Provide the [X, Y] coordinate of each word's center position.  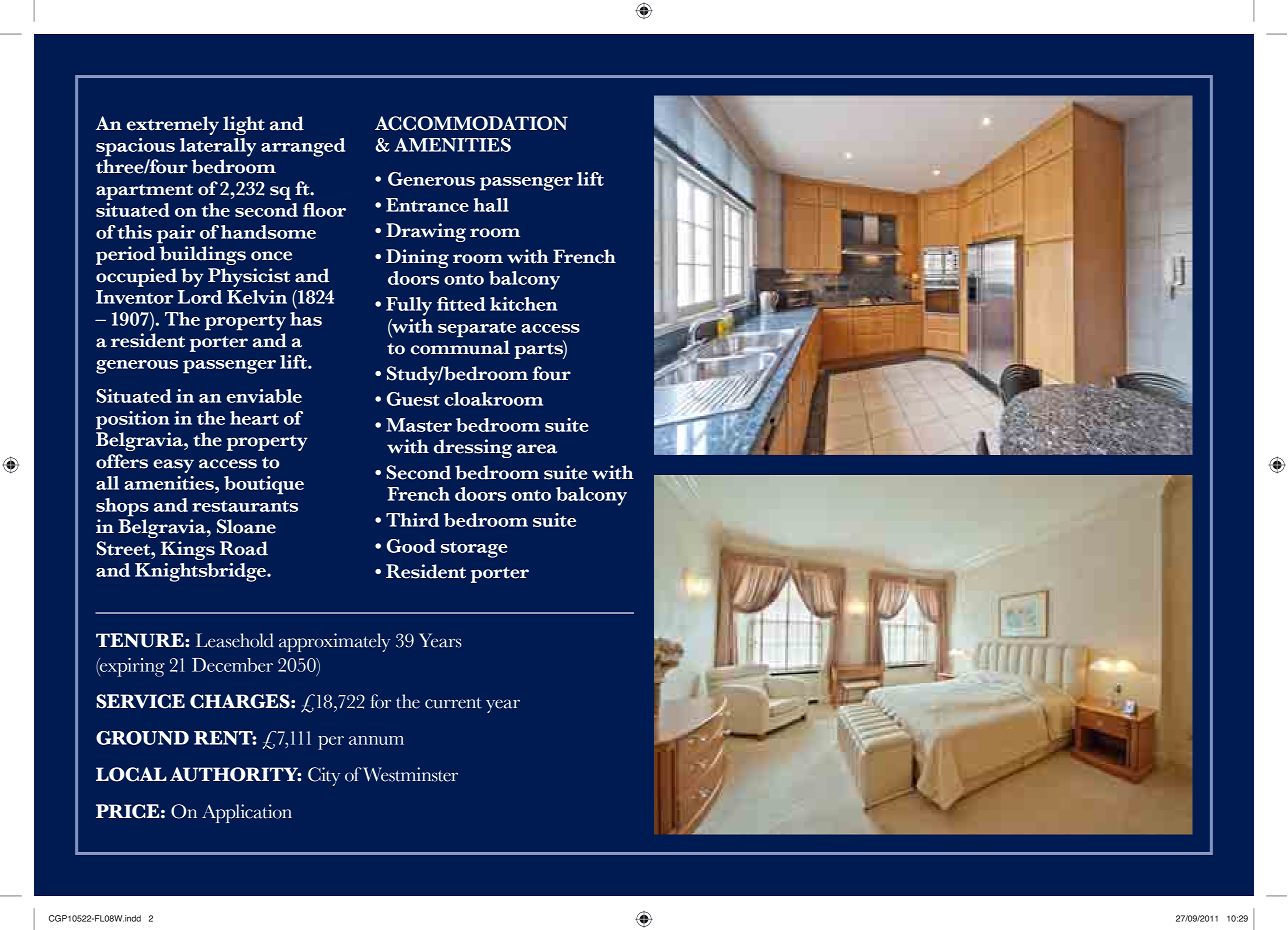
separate [477, 330]
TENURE [141, 640]
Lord [200, 297]
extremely [173, 125]
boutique [264, 485]
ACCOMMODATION [471, 123]
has [306, 319]
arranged [303, 147]
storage [474, 550]
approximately [334, 642]
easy [173, 466]
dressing [473, 448]
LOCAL [131, 774]
